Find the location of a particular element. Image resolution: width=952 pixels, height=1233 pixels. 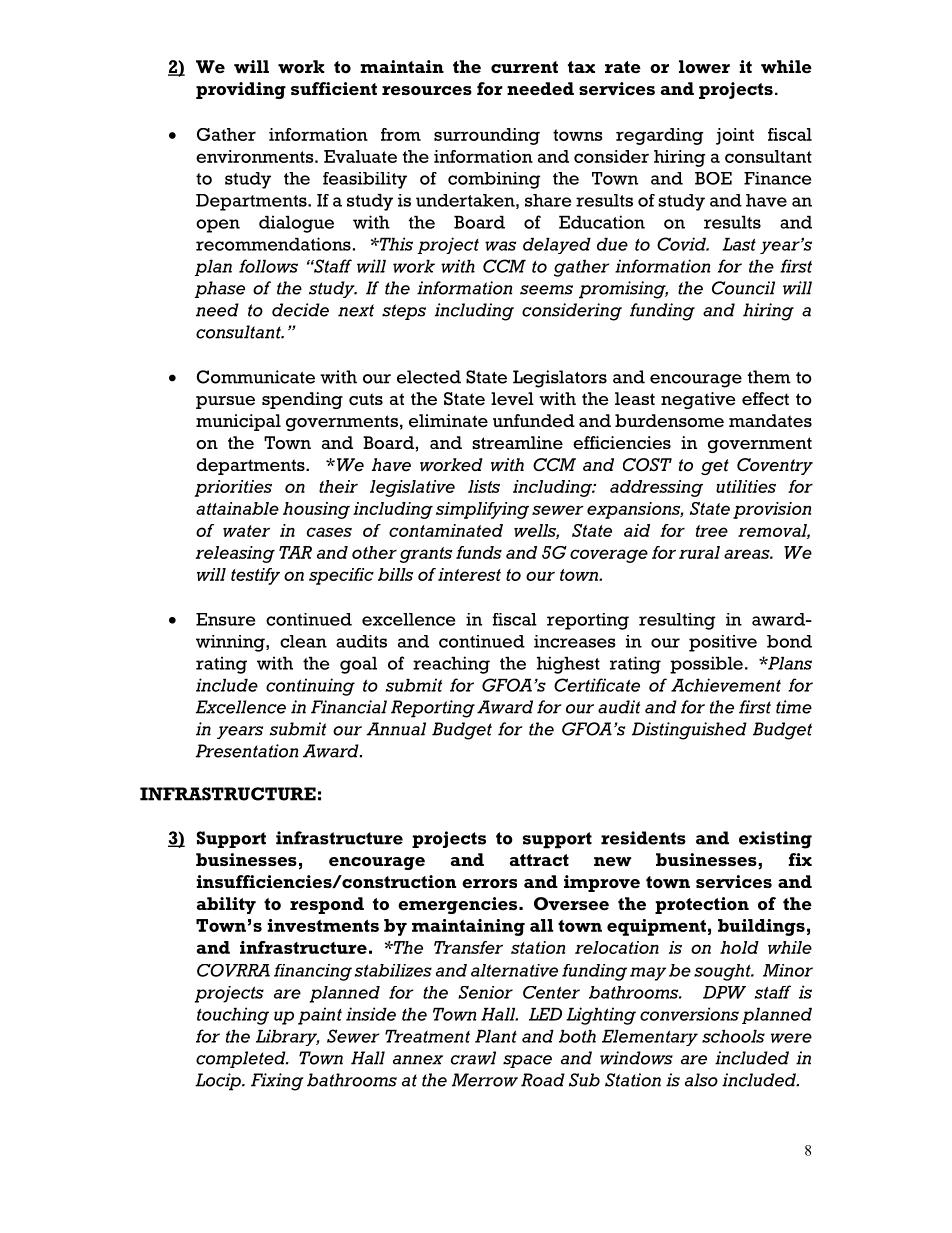

schools is located at coordinates (733, 1036).
